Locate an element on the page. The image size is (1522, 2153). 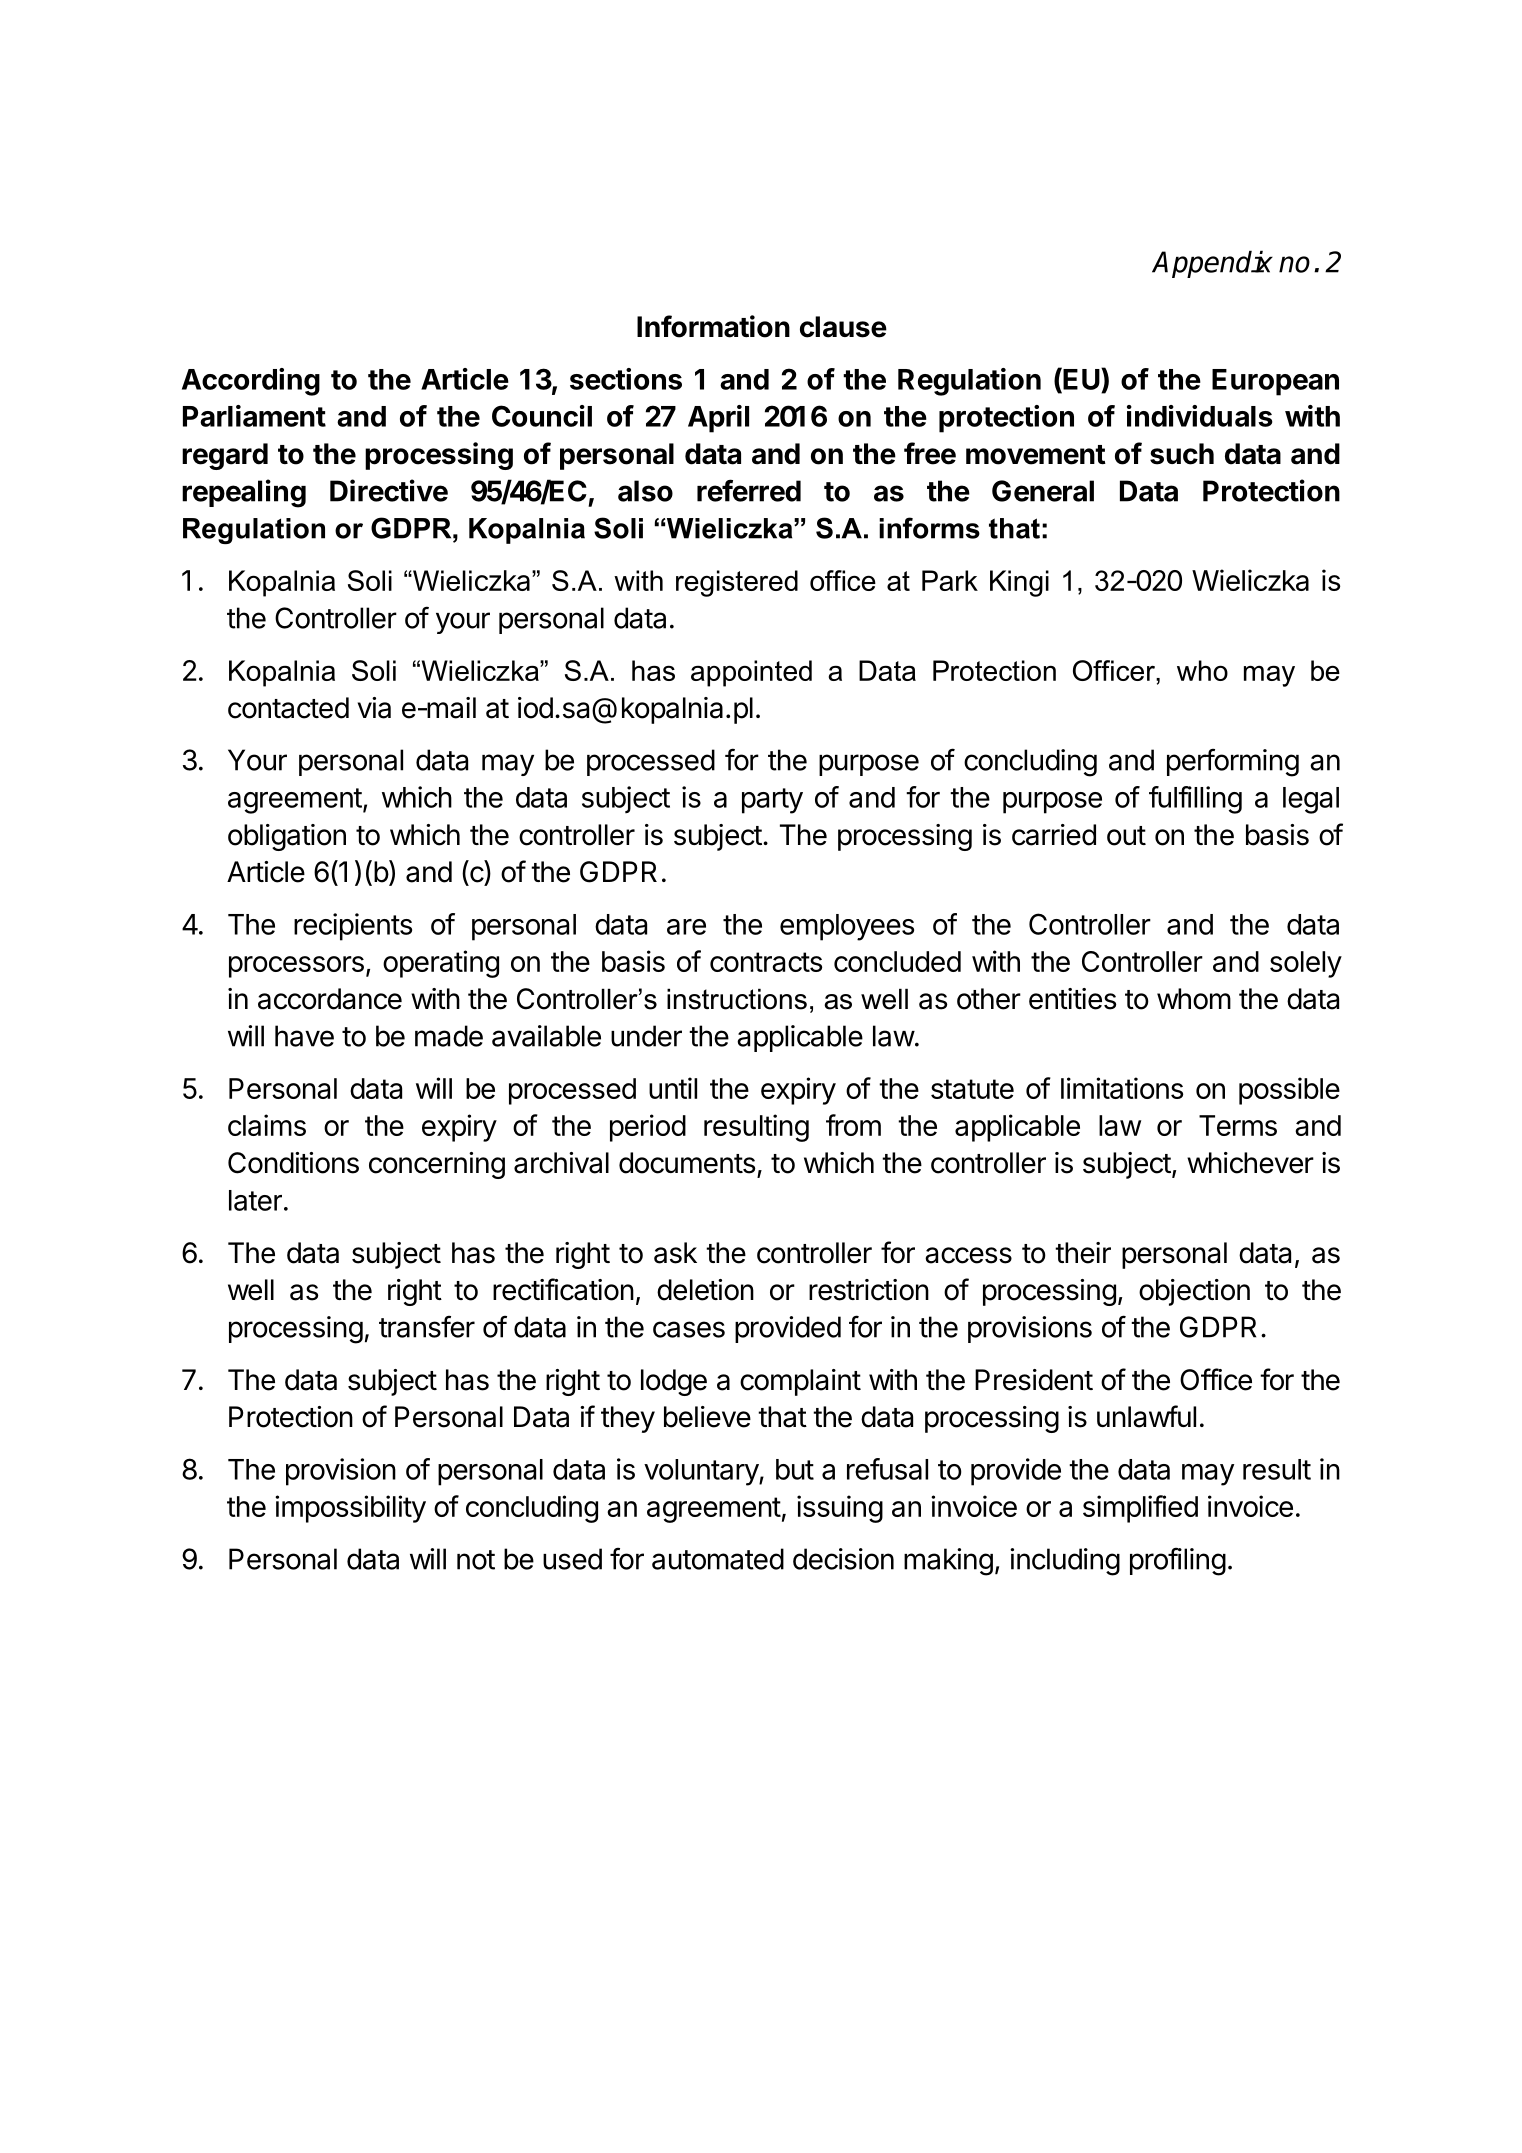
out is located at coordinates (1126, 836).
